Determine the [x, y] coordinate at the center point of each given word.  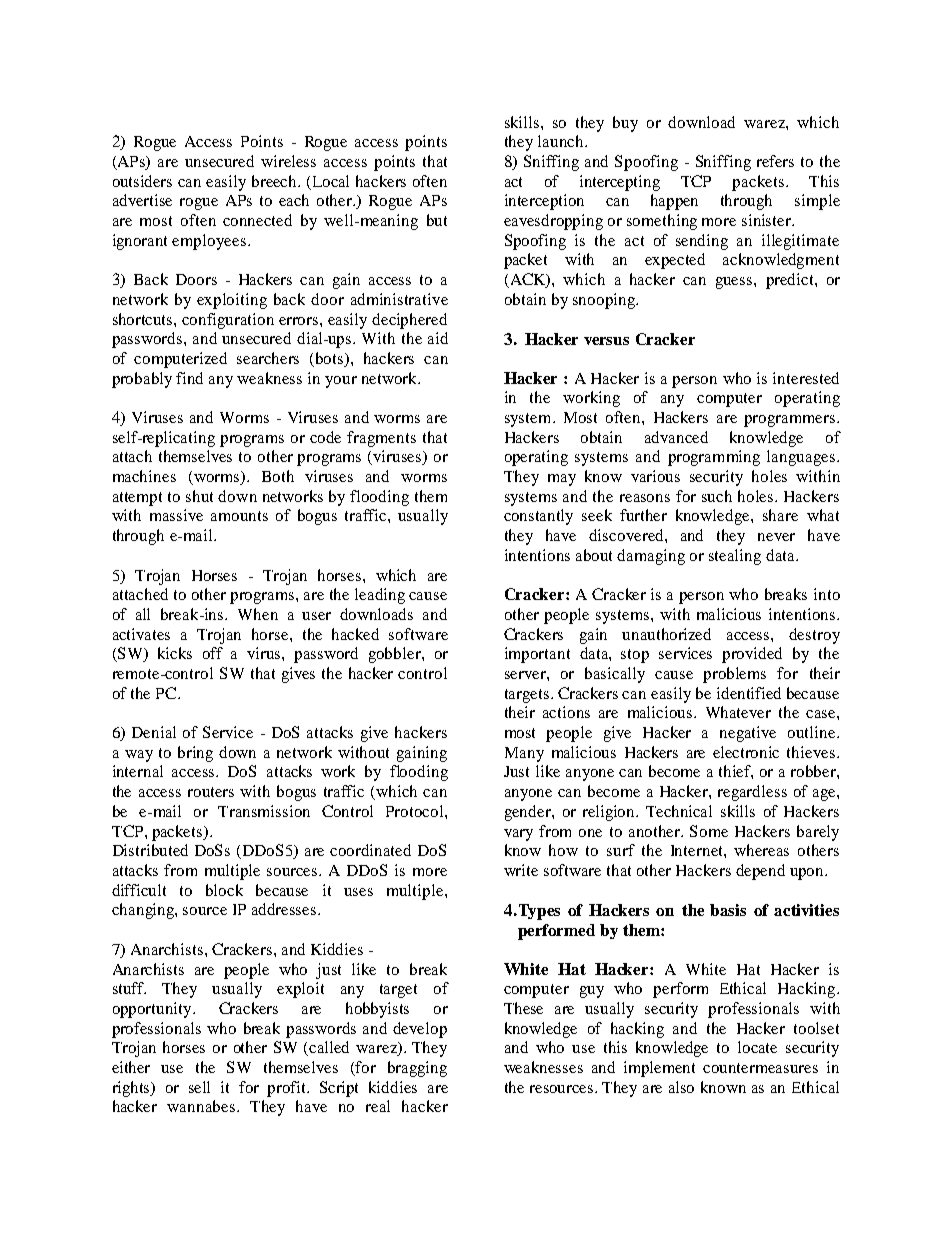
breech [276, 181]
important [537, 655]
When [258, 614]
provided [752, 655]
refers [775, 161]
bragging [417, 1069]
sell [199, 1087]
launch [562, 141]
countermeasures [760, 1068]
